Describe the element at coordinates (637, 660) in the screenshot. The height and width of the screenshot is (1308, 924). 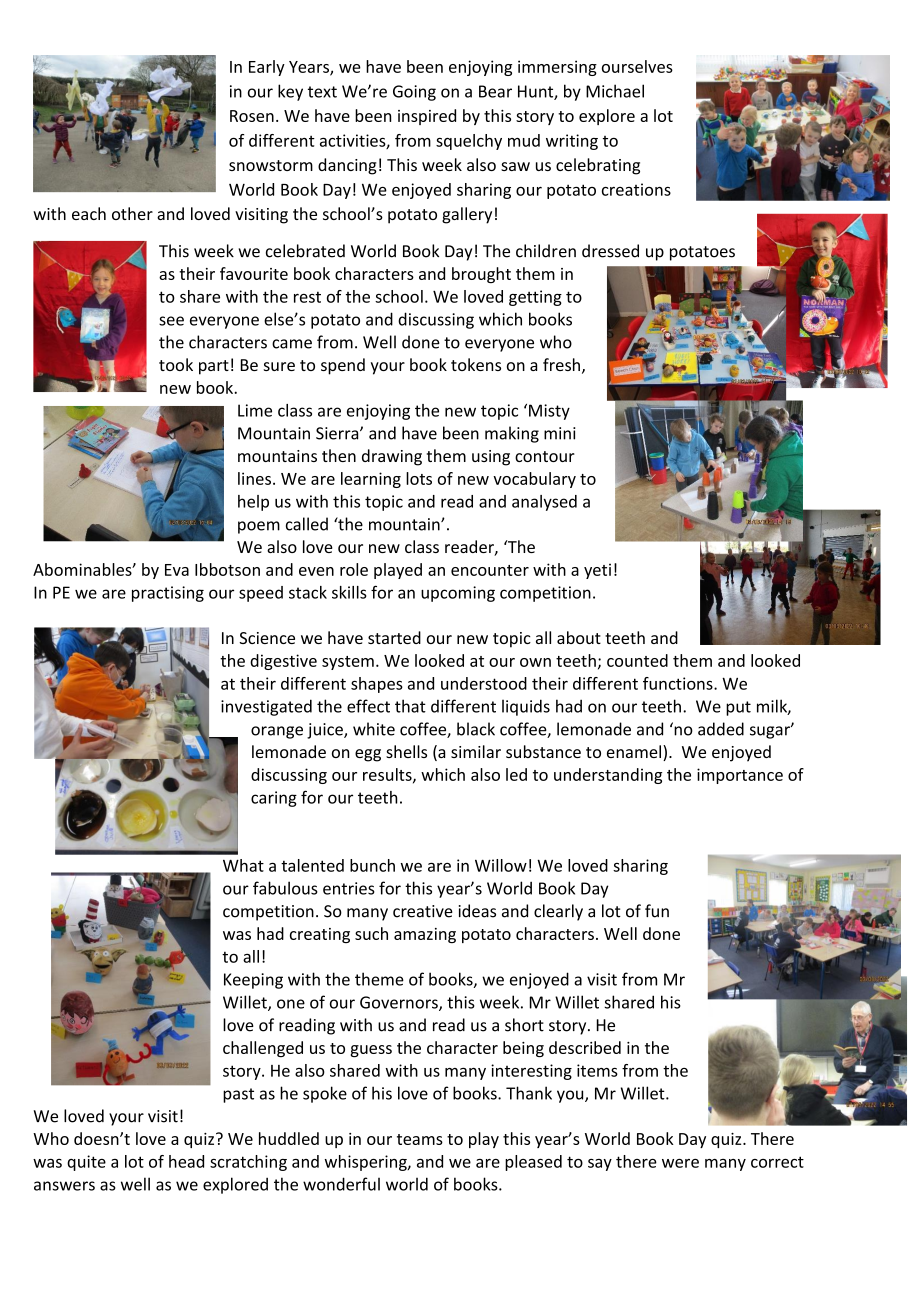
I see `counted` at that location.
